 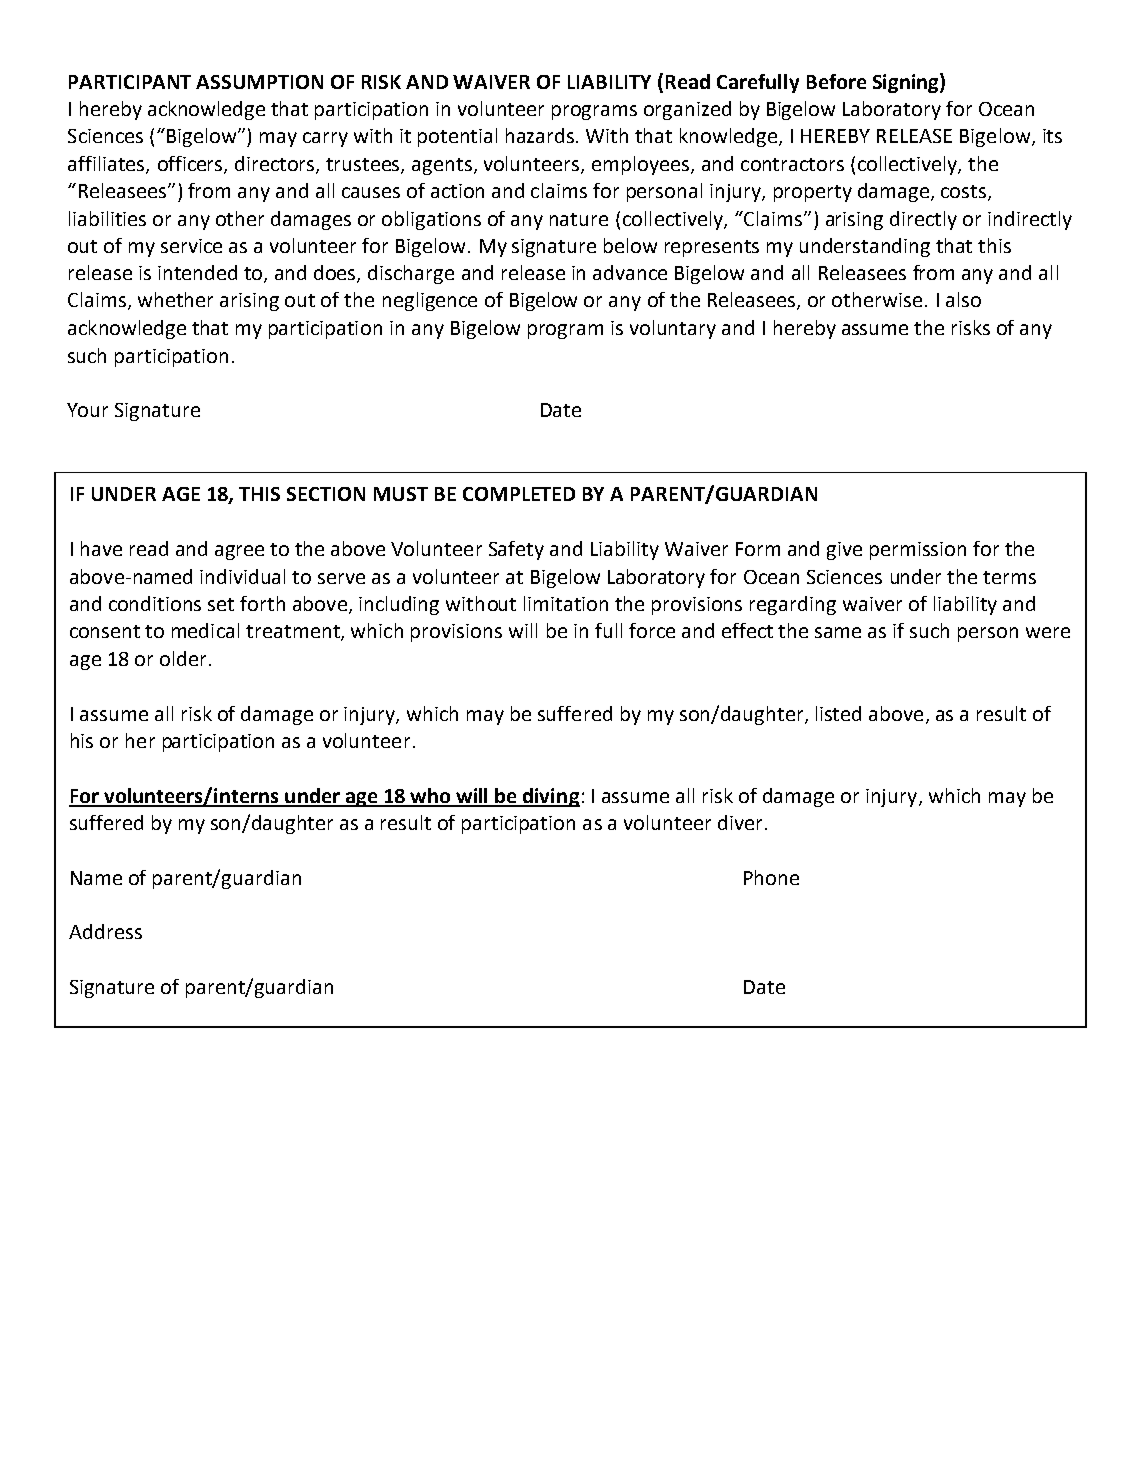 I want to click on permission, so click(x=918, y=551).
